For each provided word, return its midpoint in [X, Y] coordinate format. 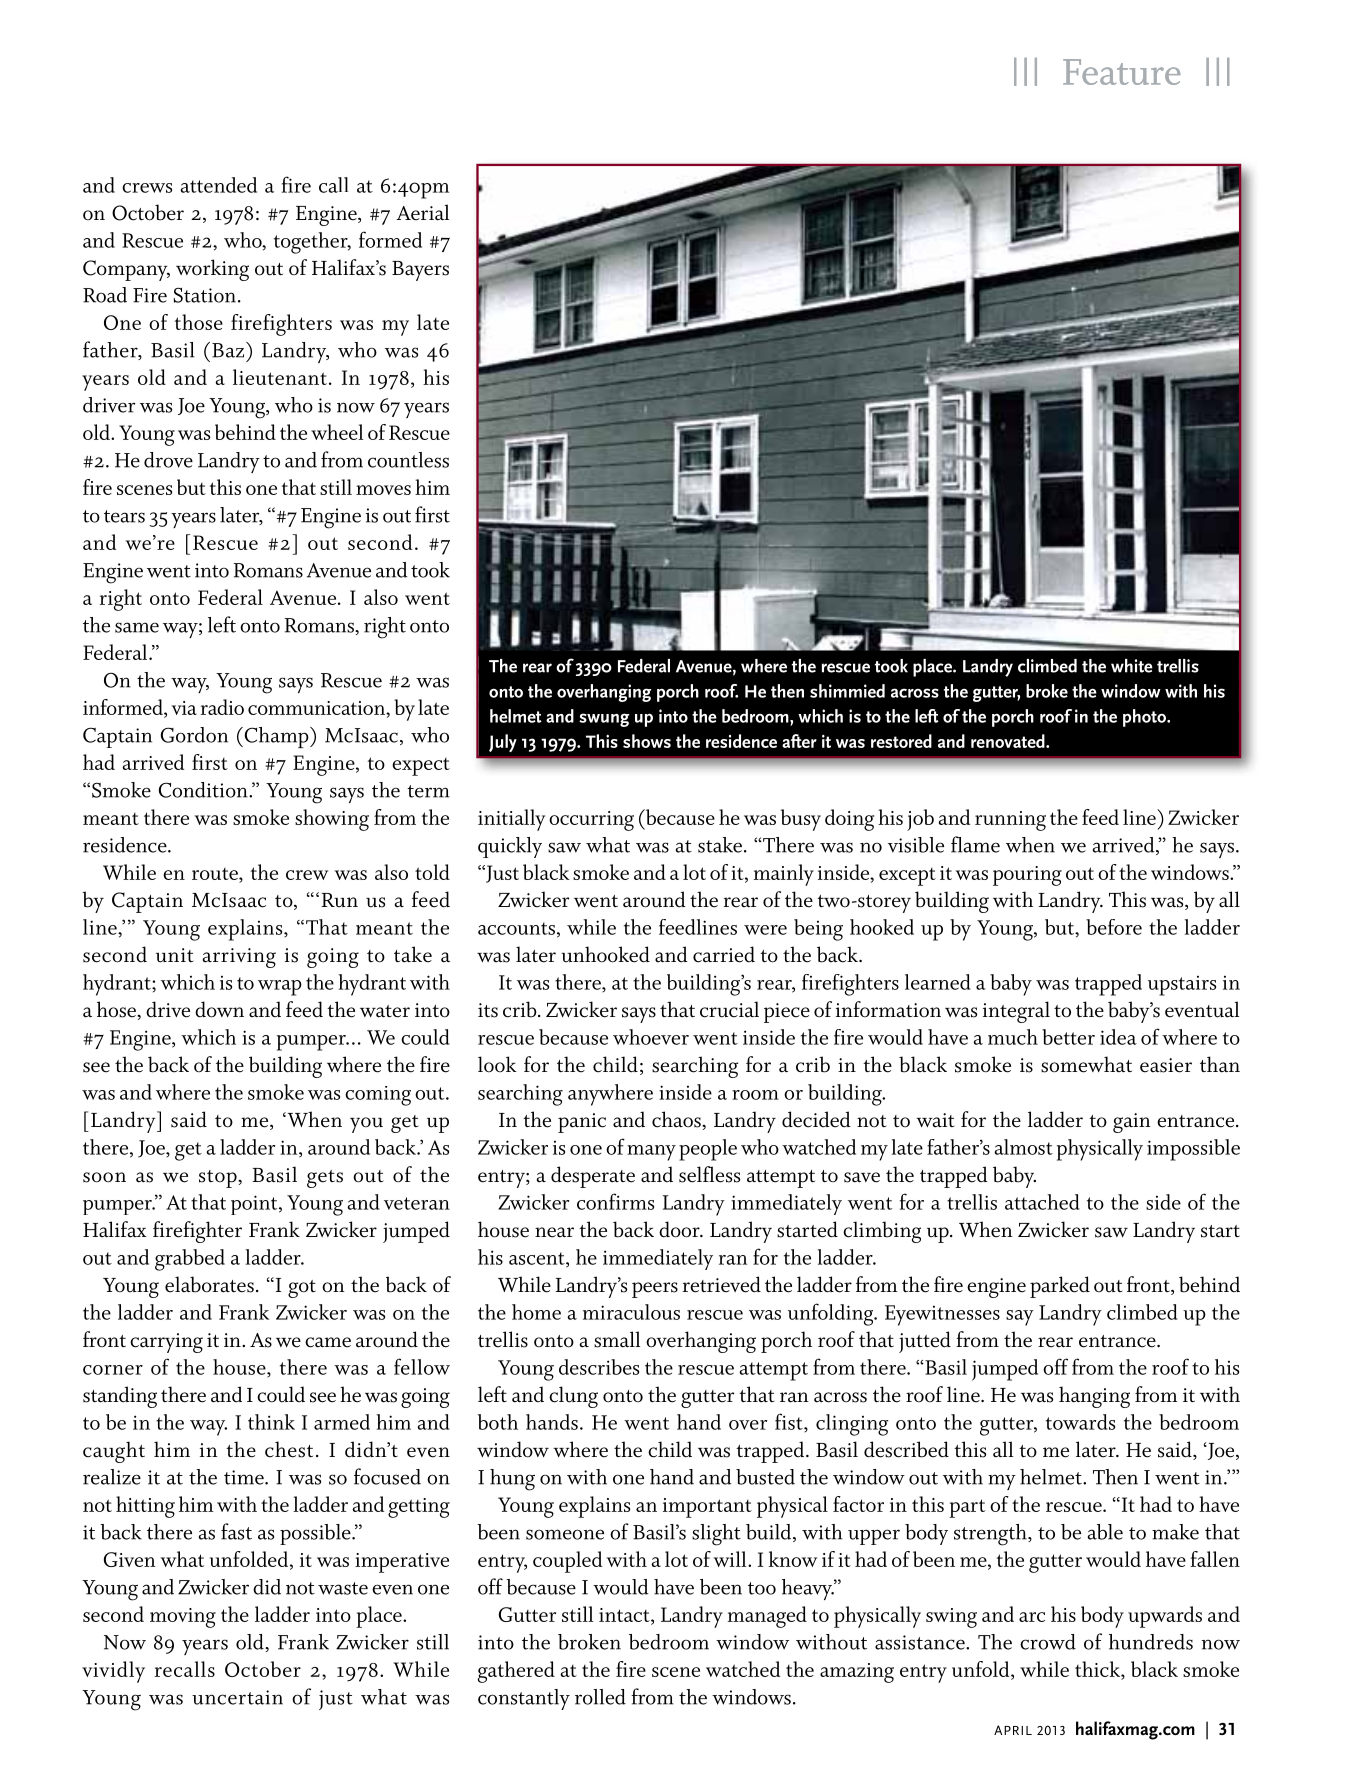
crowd [1048, 1642]
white [1132, 666]
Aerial [422, 212]
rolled [600, 1697]
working [212, 270]
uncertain [237, 1697]
